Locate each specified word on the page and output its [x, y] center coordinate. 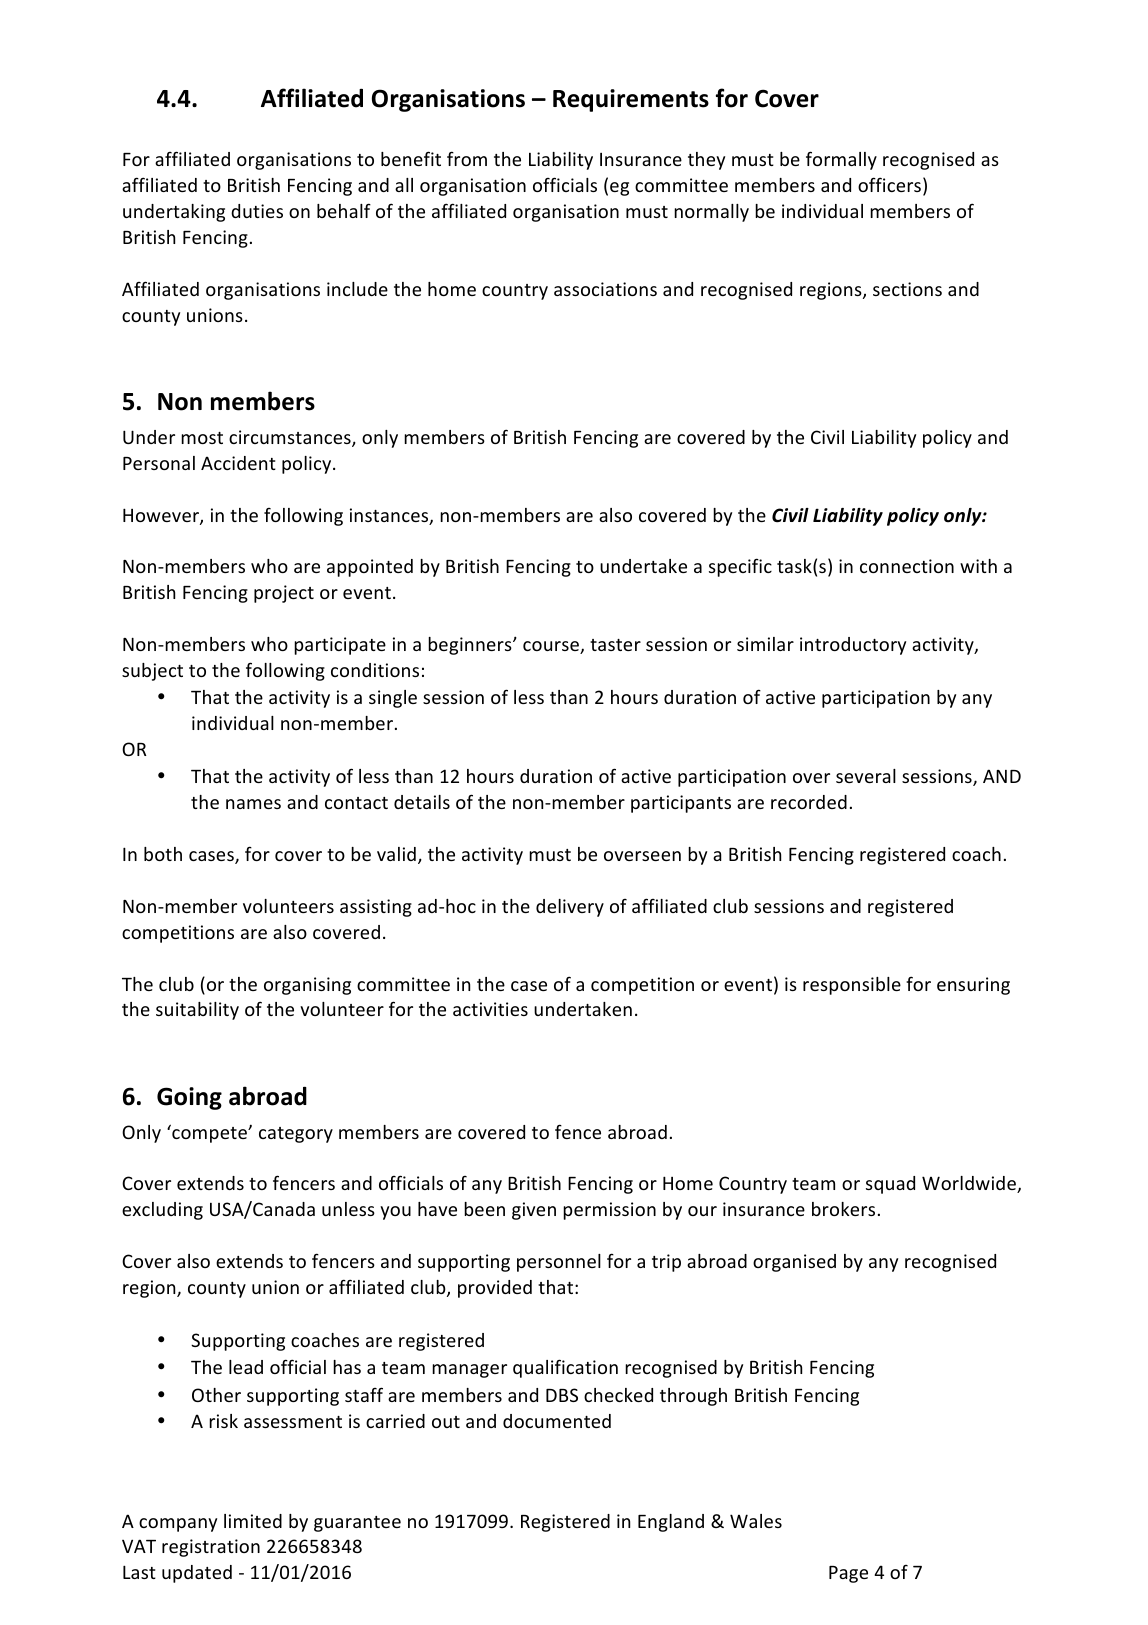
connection [907, 566]
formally [841, 160]
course [552, 647]
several [866, 776]
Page [848, 1574]
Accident [238, 463]
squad [890, 1185]
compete [209, 1134]
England [671, 1523]
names [253, 804]
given [534, 1211]
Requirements [631, 100]
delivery [570, 908]
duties [257, 211]
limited [253, 1521]
